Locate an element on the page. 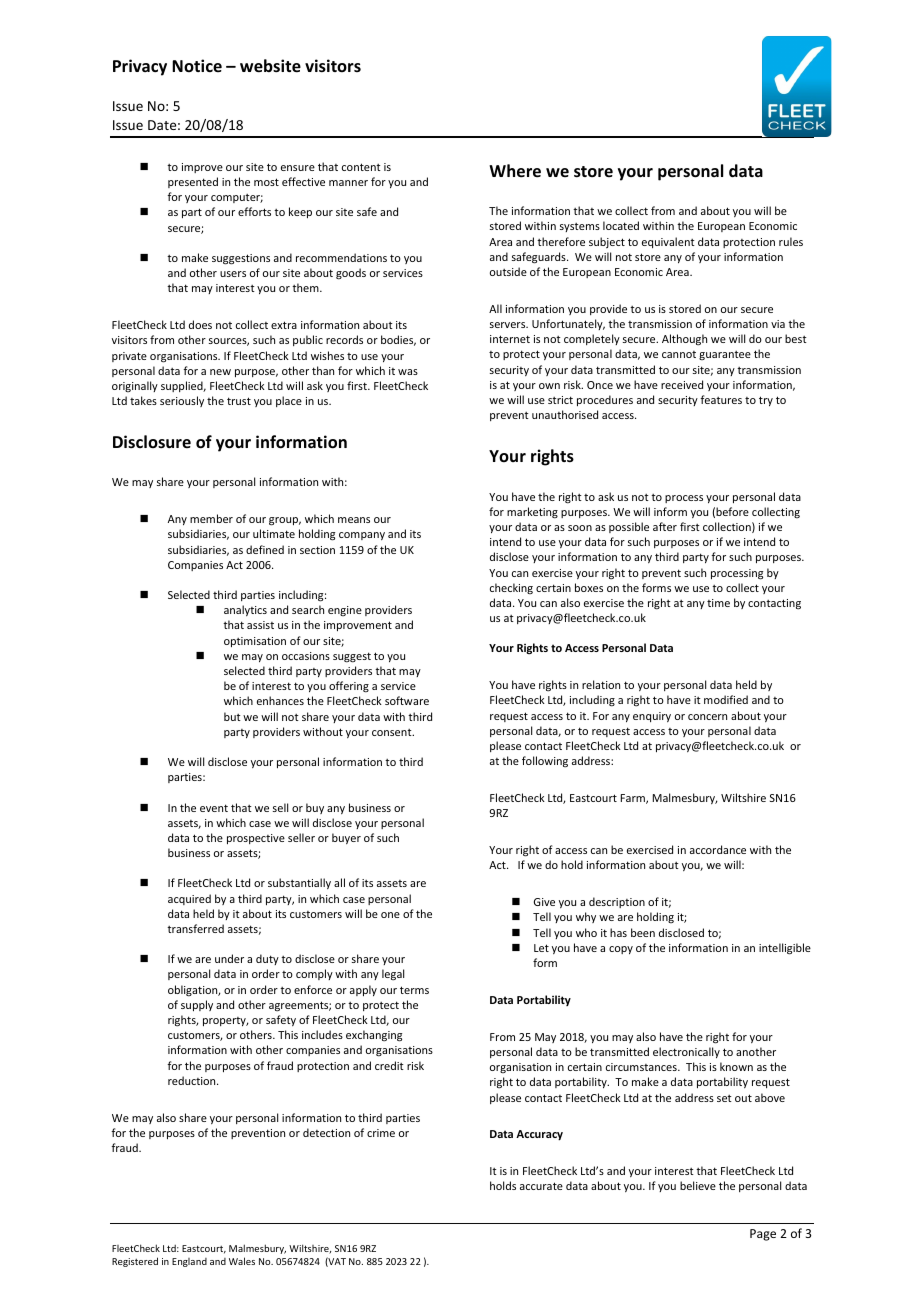 The image size is (924, 1308). optimisation is located at coordinates (255, 642).
